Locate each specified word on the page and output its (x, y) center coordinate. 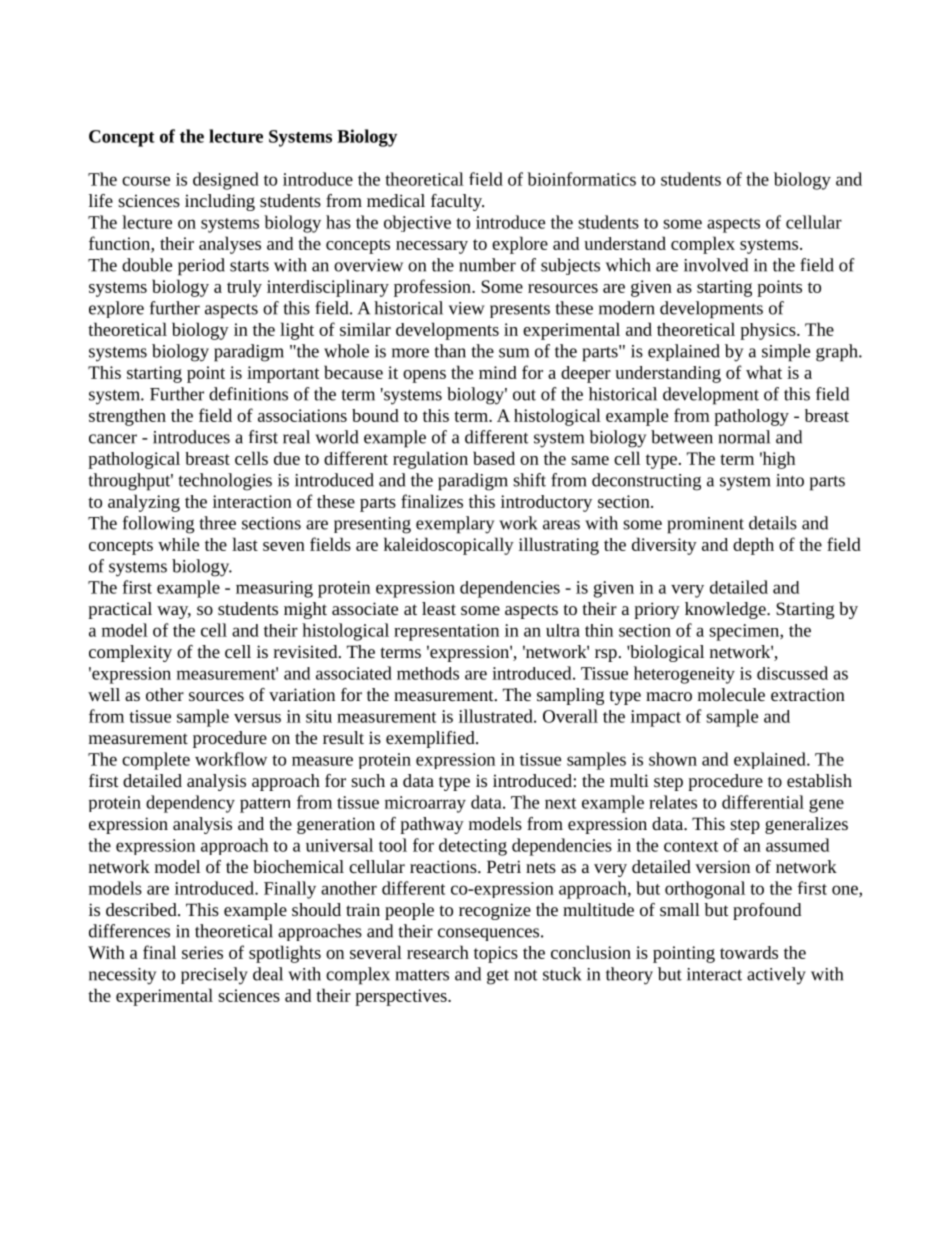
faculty (457, 202)
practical (120, 610)
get (498, 977)
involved (716, 265)
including (220, 202)
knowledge (726, 610)
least (439, 608)
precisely (214, 976)
